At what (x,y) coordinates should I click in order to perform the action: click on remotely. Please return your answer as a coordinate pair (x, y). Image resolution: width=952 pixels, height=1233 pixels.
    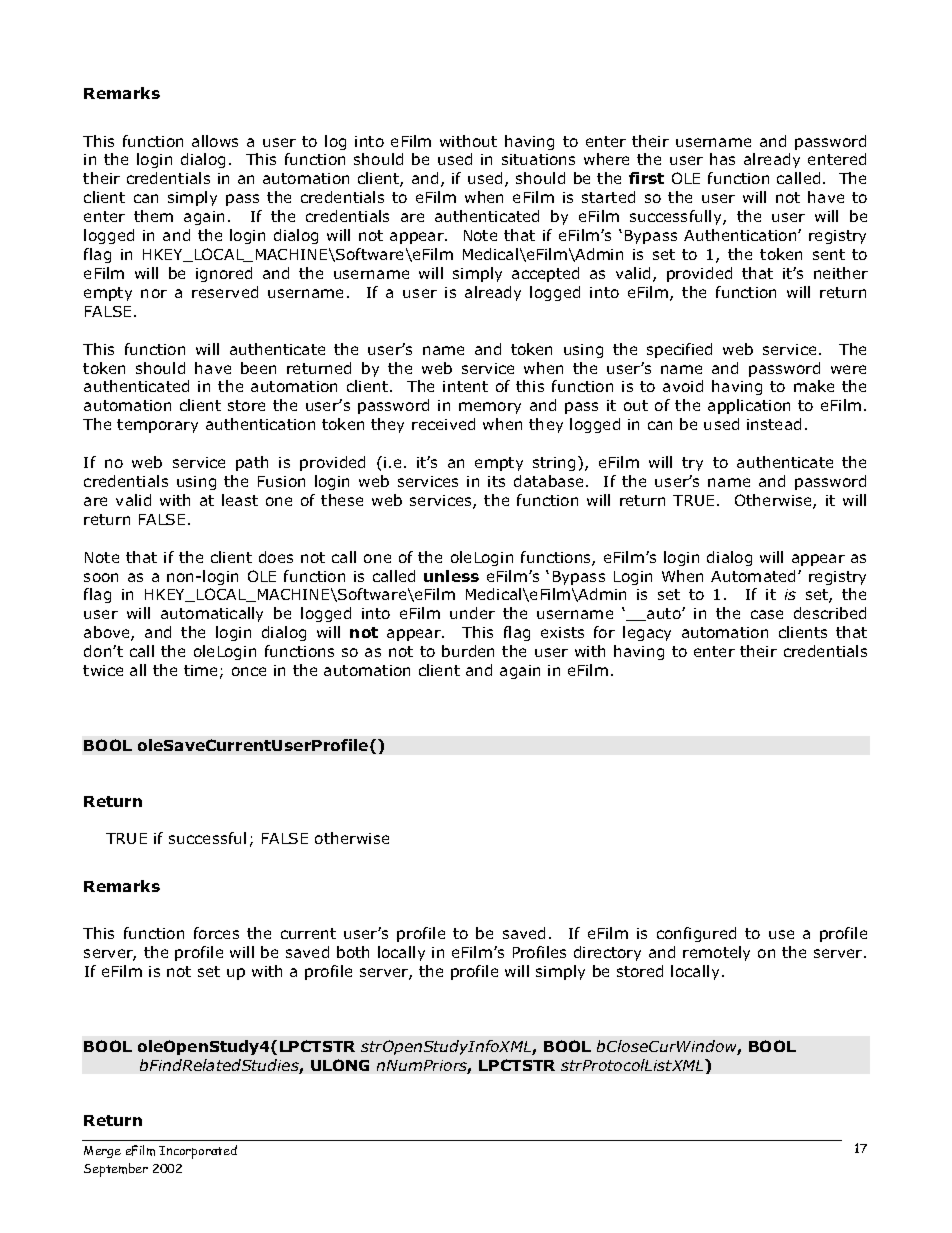
    Looking at the image, I should click on (716, 953).
